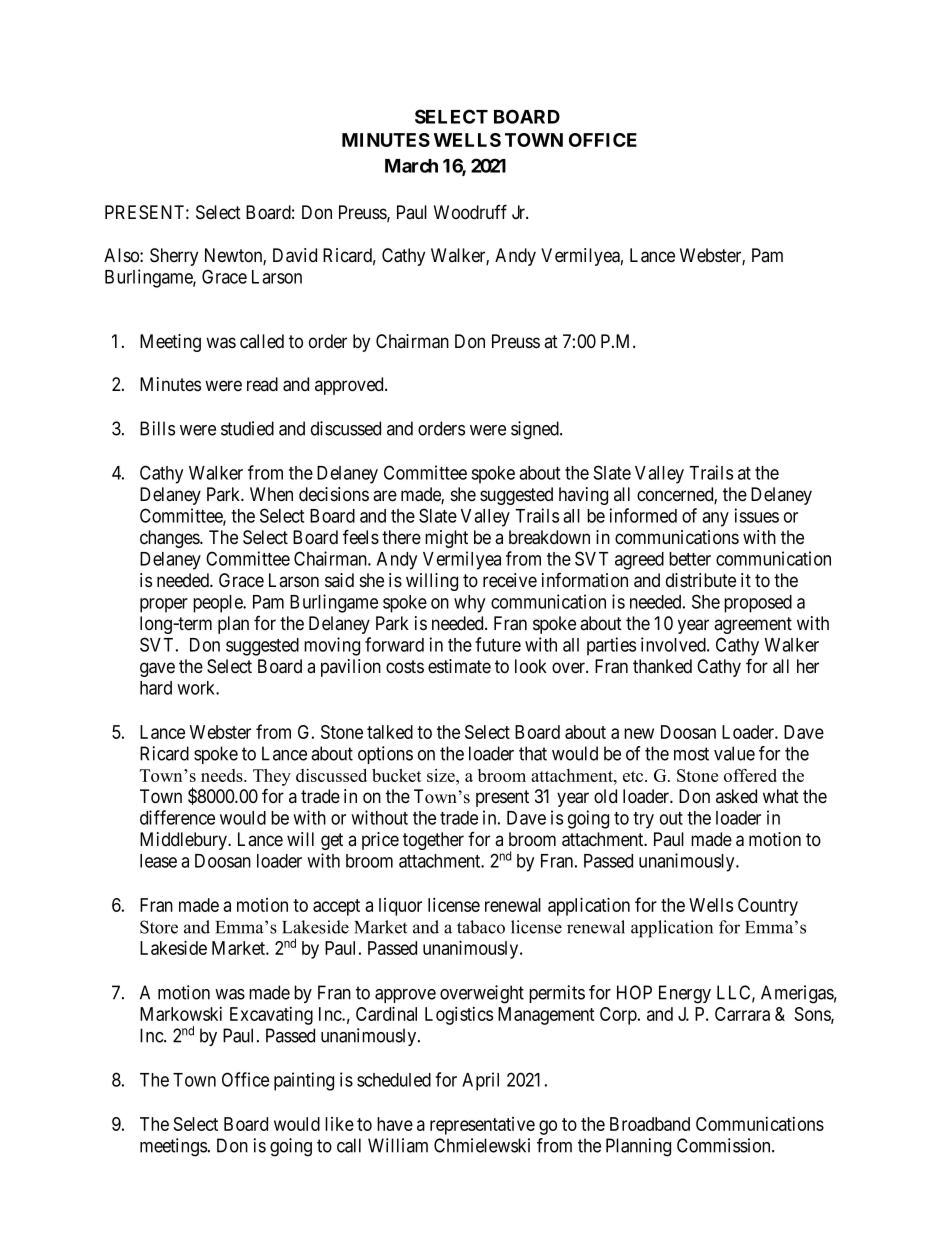 The width and height of the screenshot is (952, 1233). I want to click on Commission, so click(725, 1145).
